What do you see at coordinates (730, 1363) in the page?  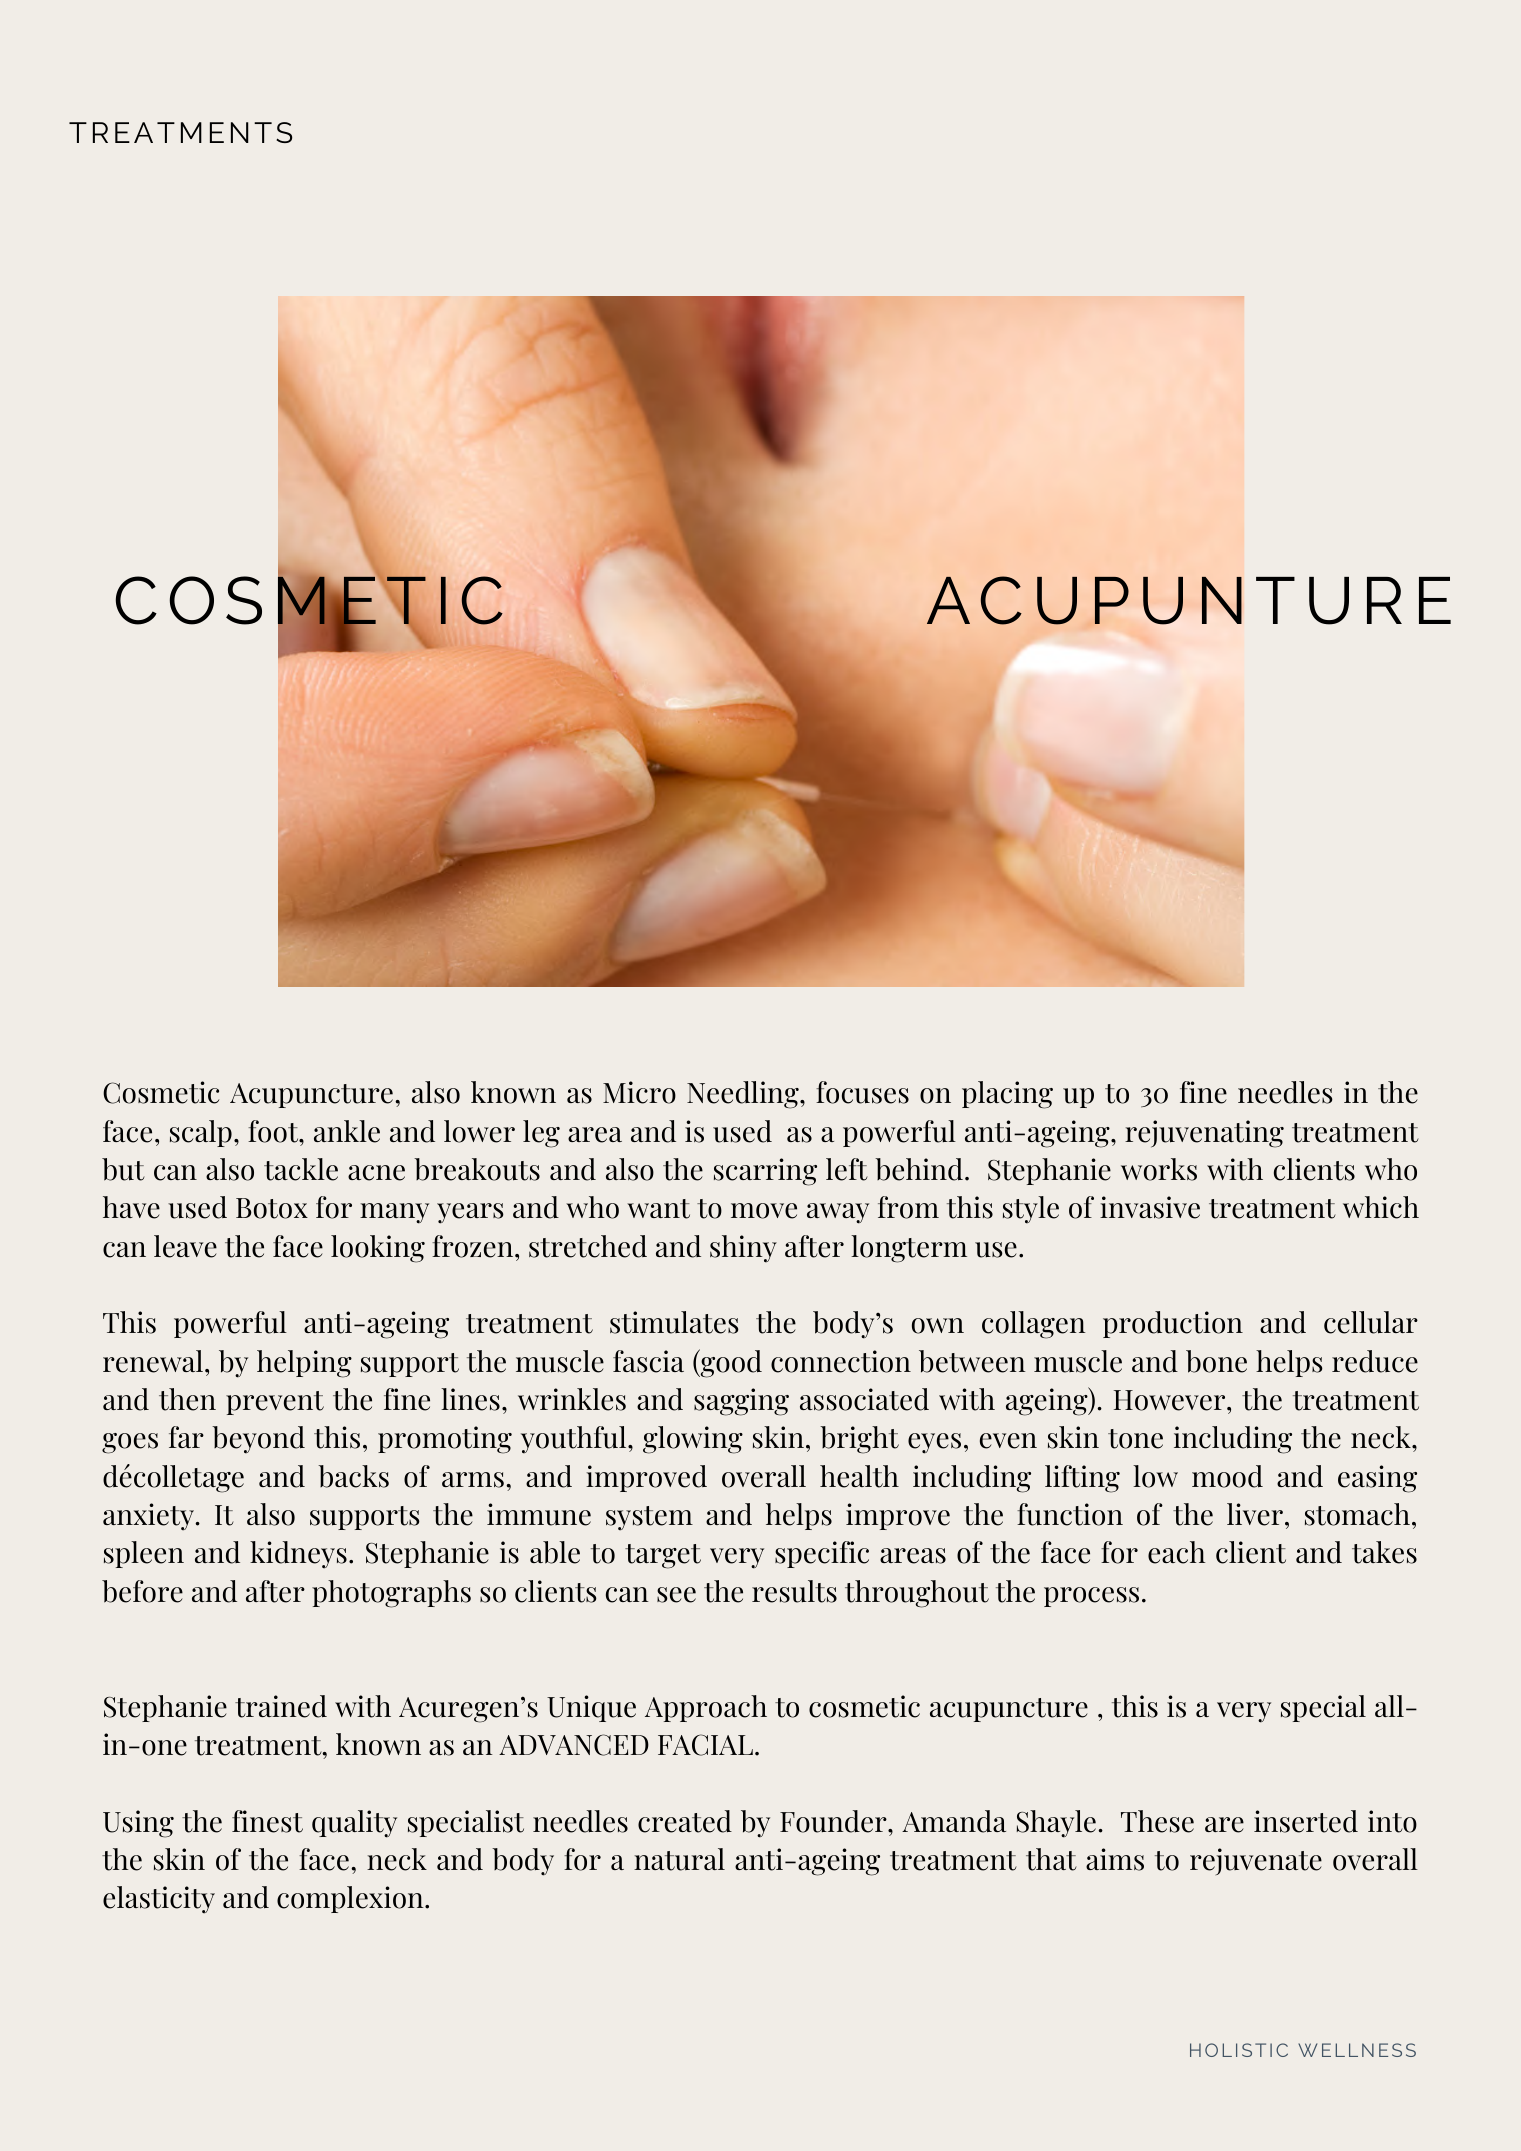 I see `good` at bounding box center [730, 1363].
